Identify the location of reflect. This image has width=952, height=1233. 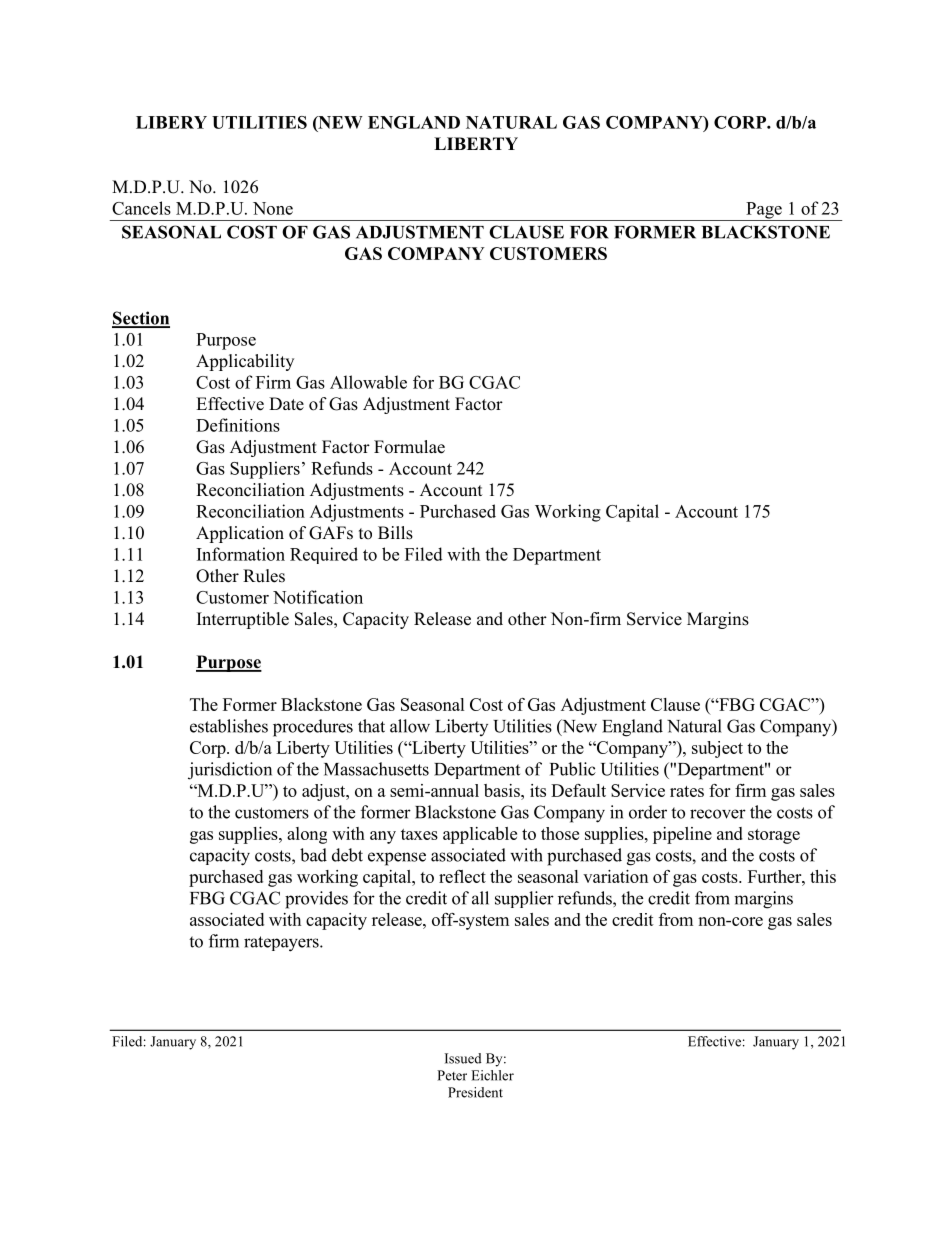
(462, 876).
